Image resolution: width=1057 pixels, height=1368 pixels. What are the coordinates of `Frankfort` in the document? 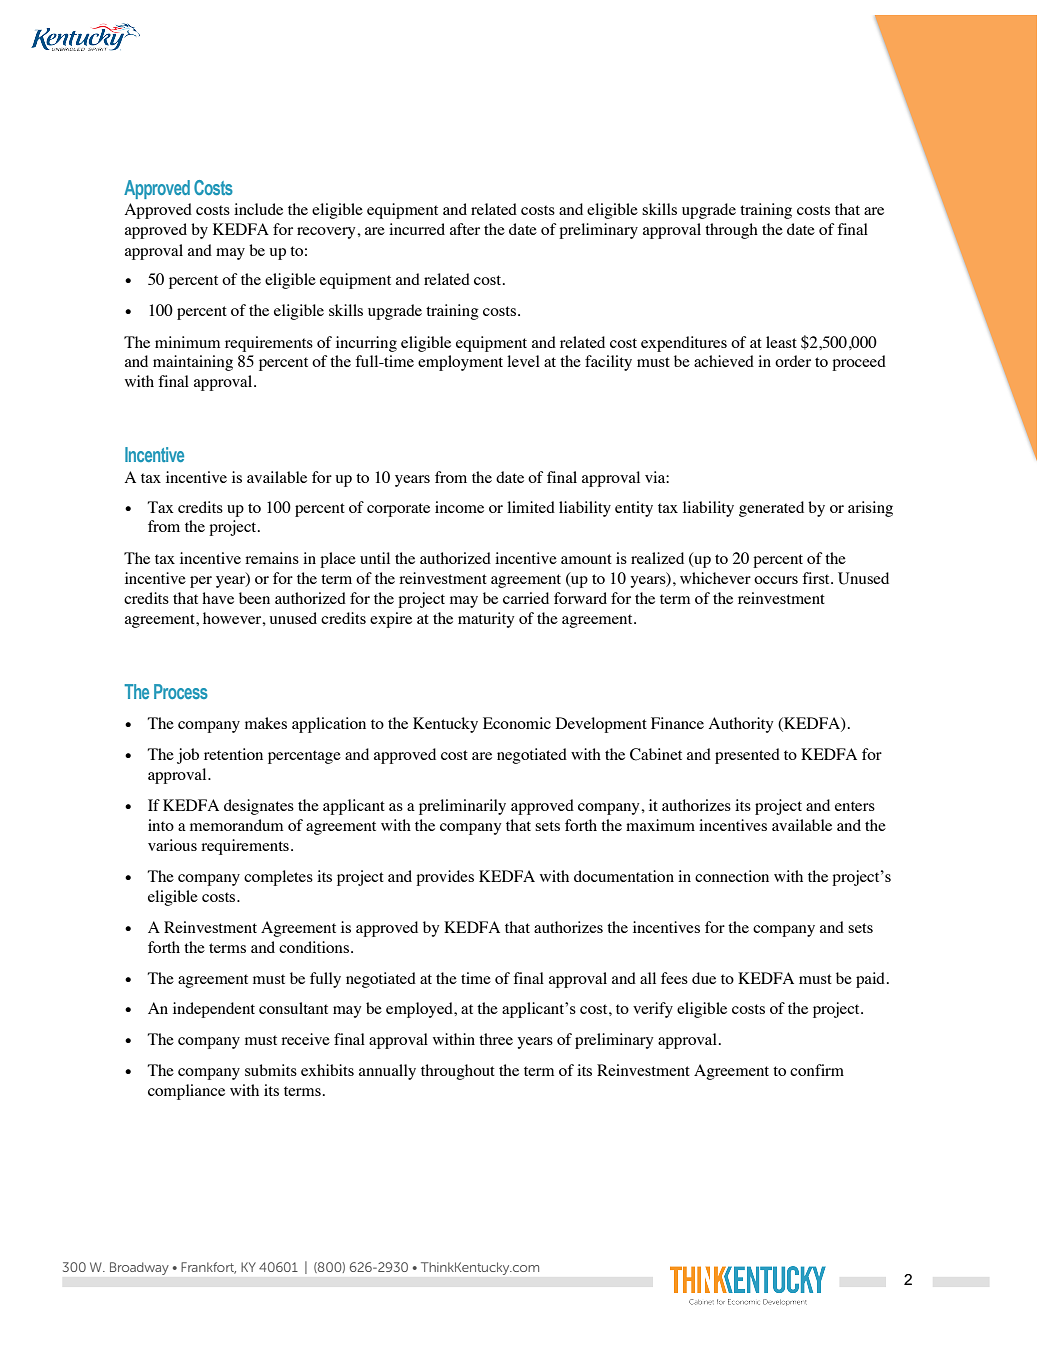 It's located at (208, 1268).
